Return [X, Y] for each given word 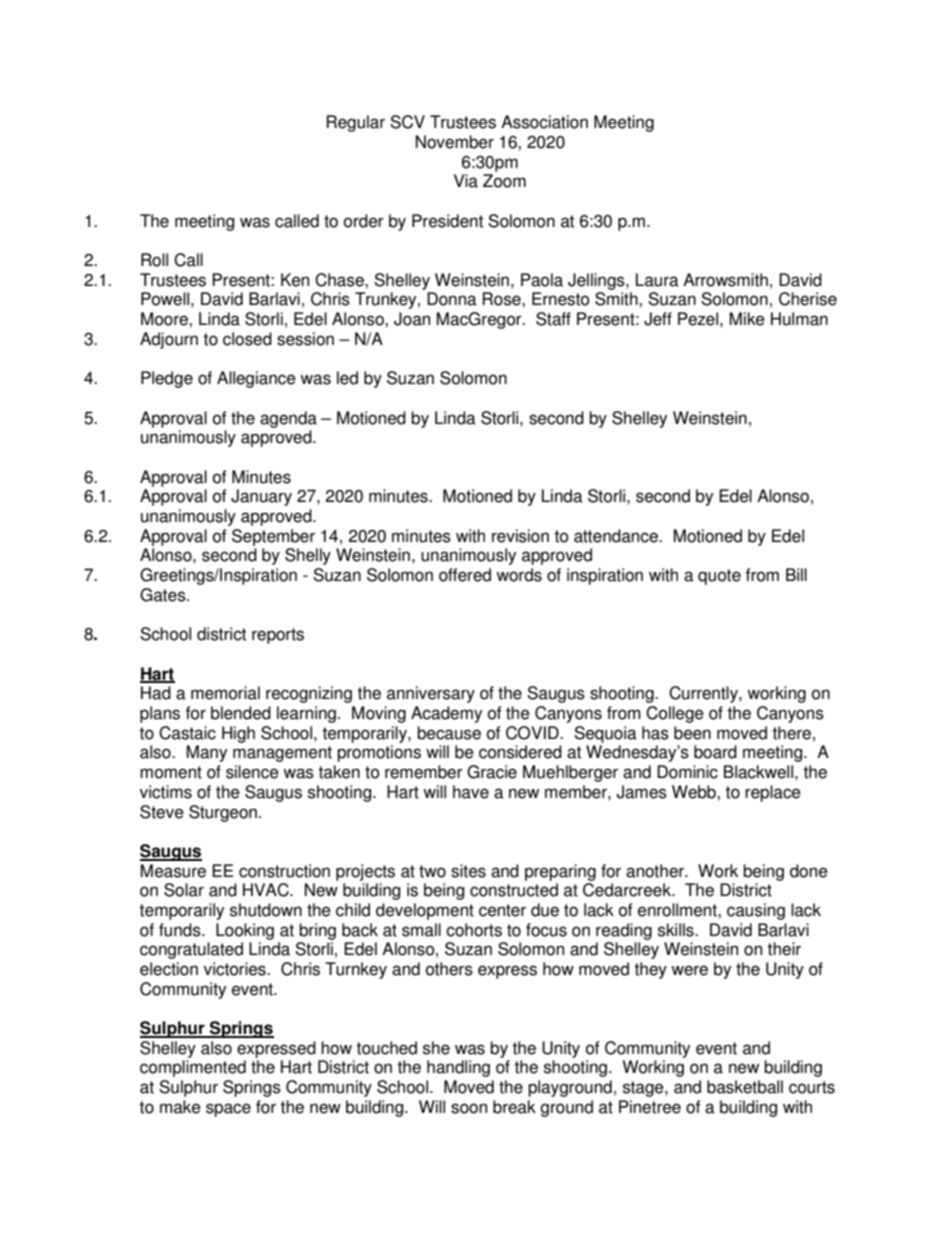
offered [465, 575]
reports [278, 636]
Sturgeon [223, 813]
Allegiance [256, 379]
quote [719, 577]
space [228, 1110]
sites [468, 871]
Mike [747, 319]
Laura [657, 280]
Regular [355, 123]
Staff [553, 319]
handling [458, 1068]
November [455, 142]
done [809, 871]
